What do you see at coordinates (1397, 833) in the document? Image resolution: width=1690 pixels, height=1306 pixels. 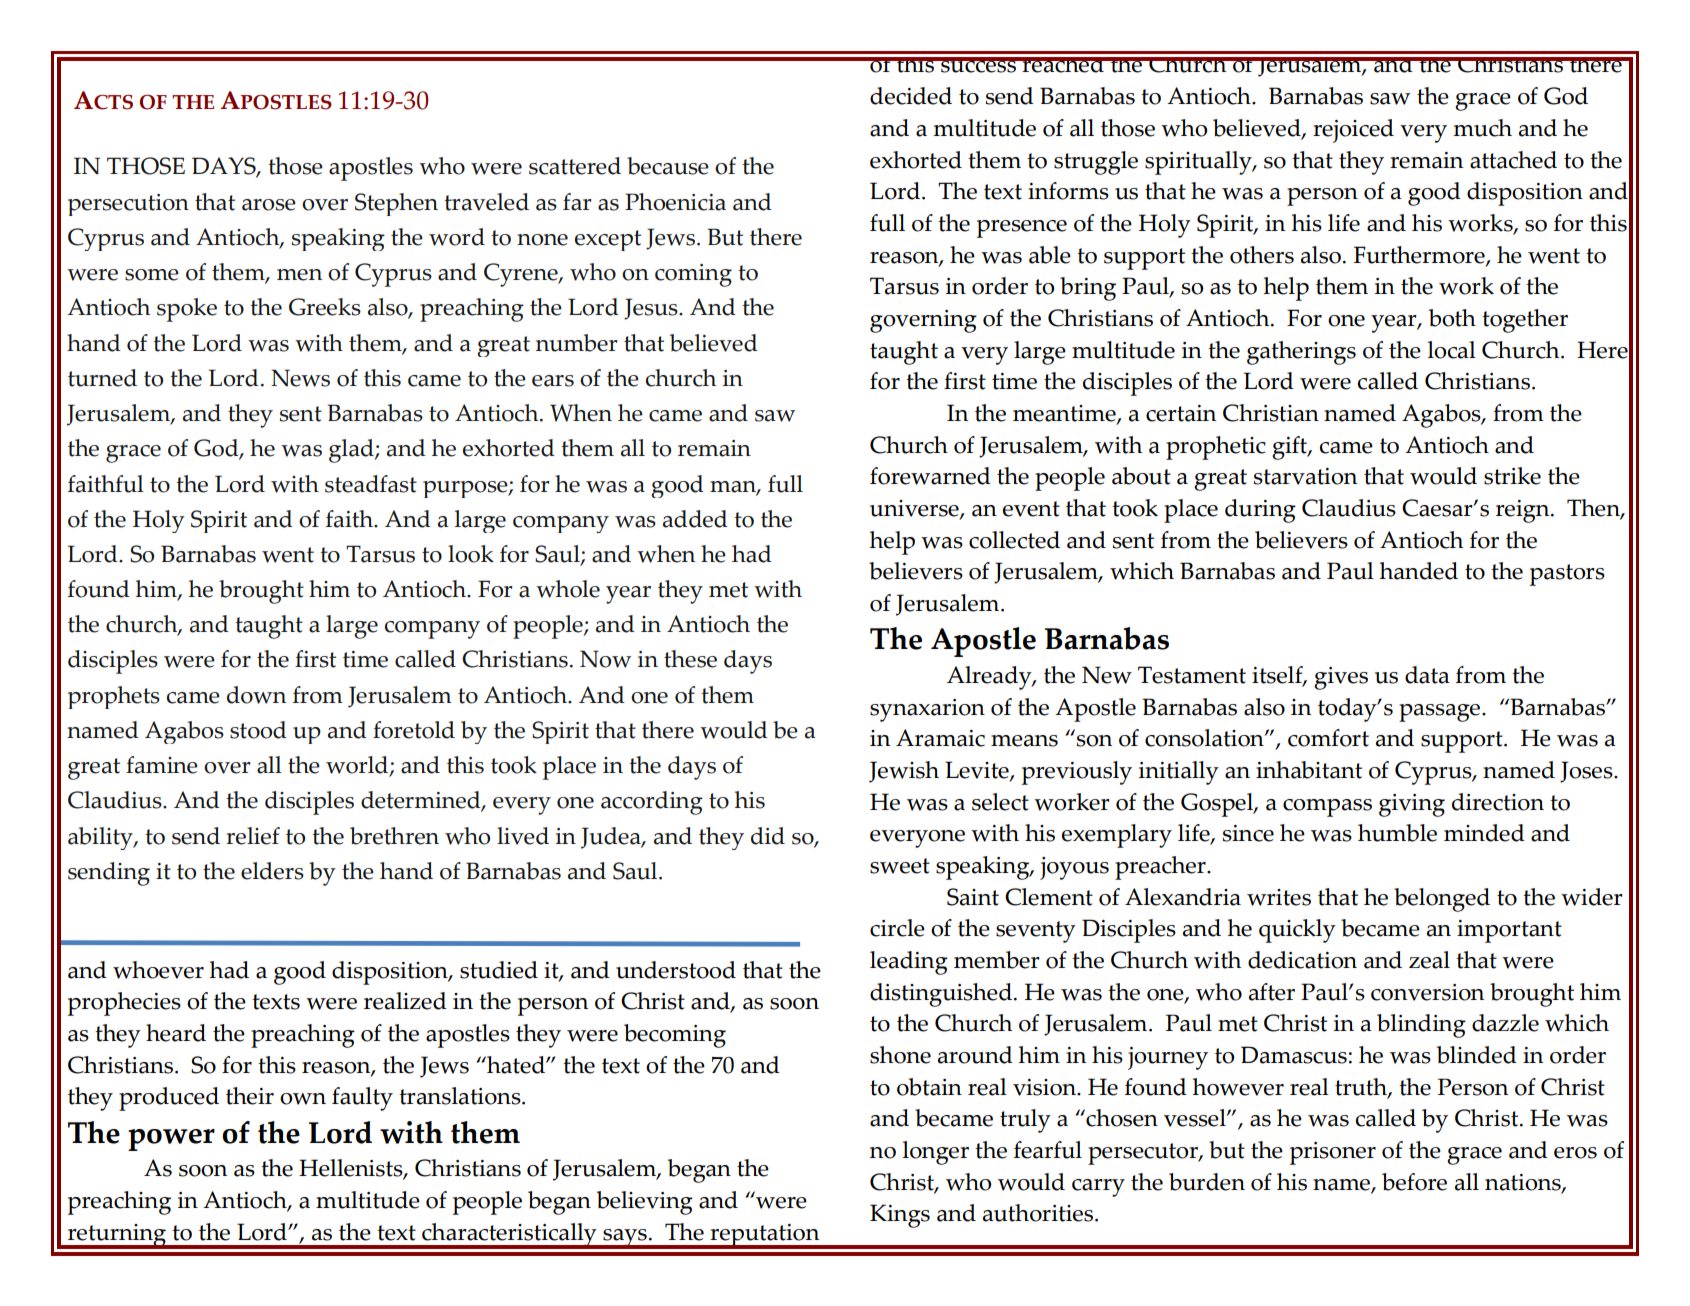 I see `humble` at bounding box center [1397, 833].
